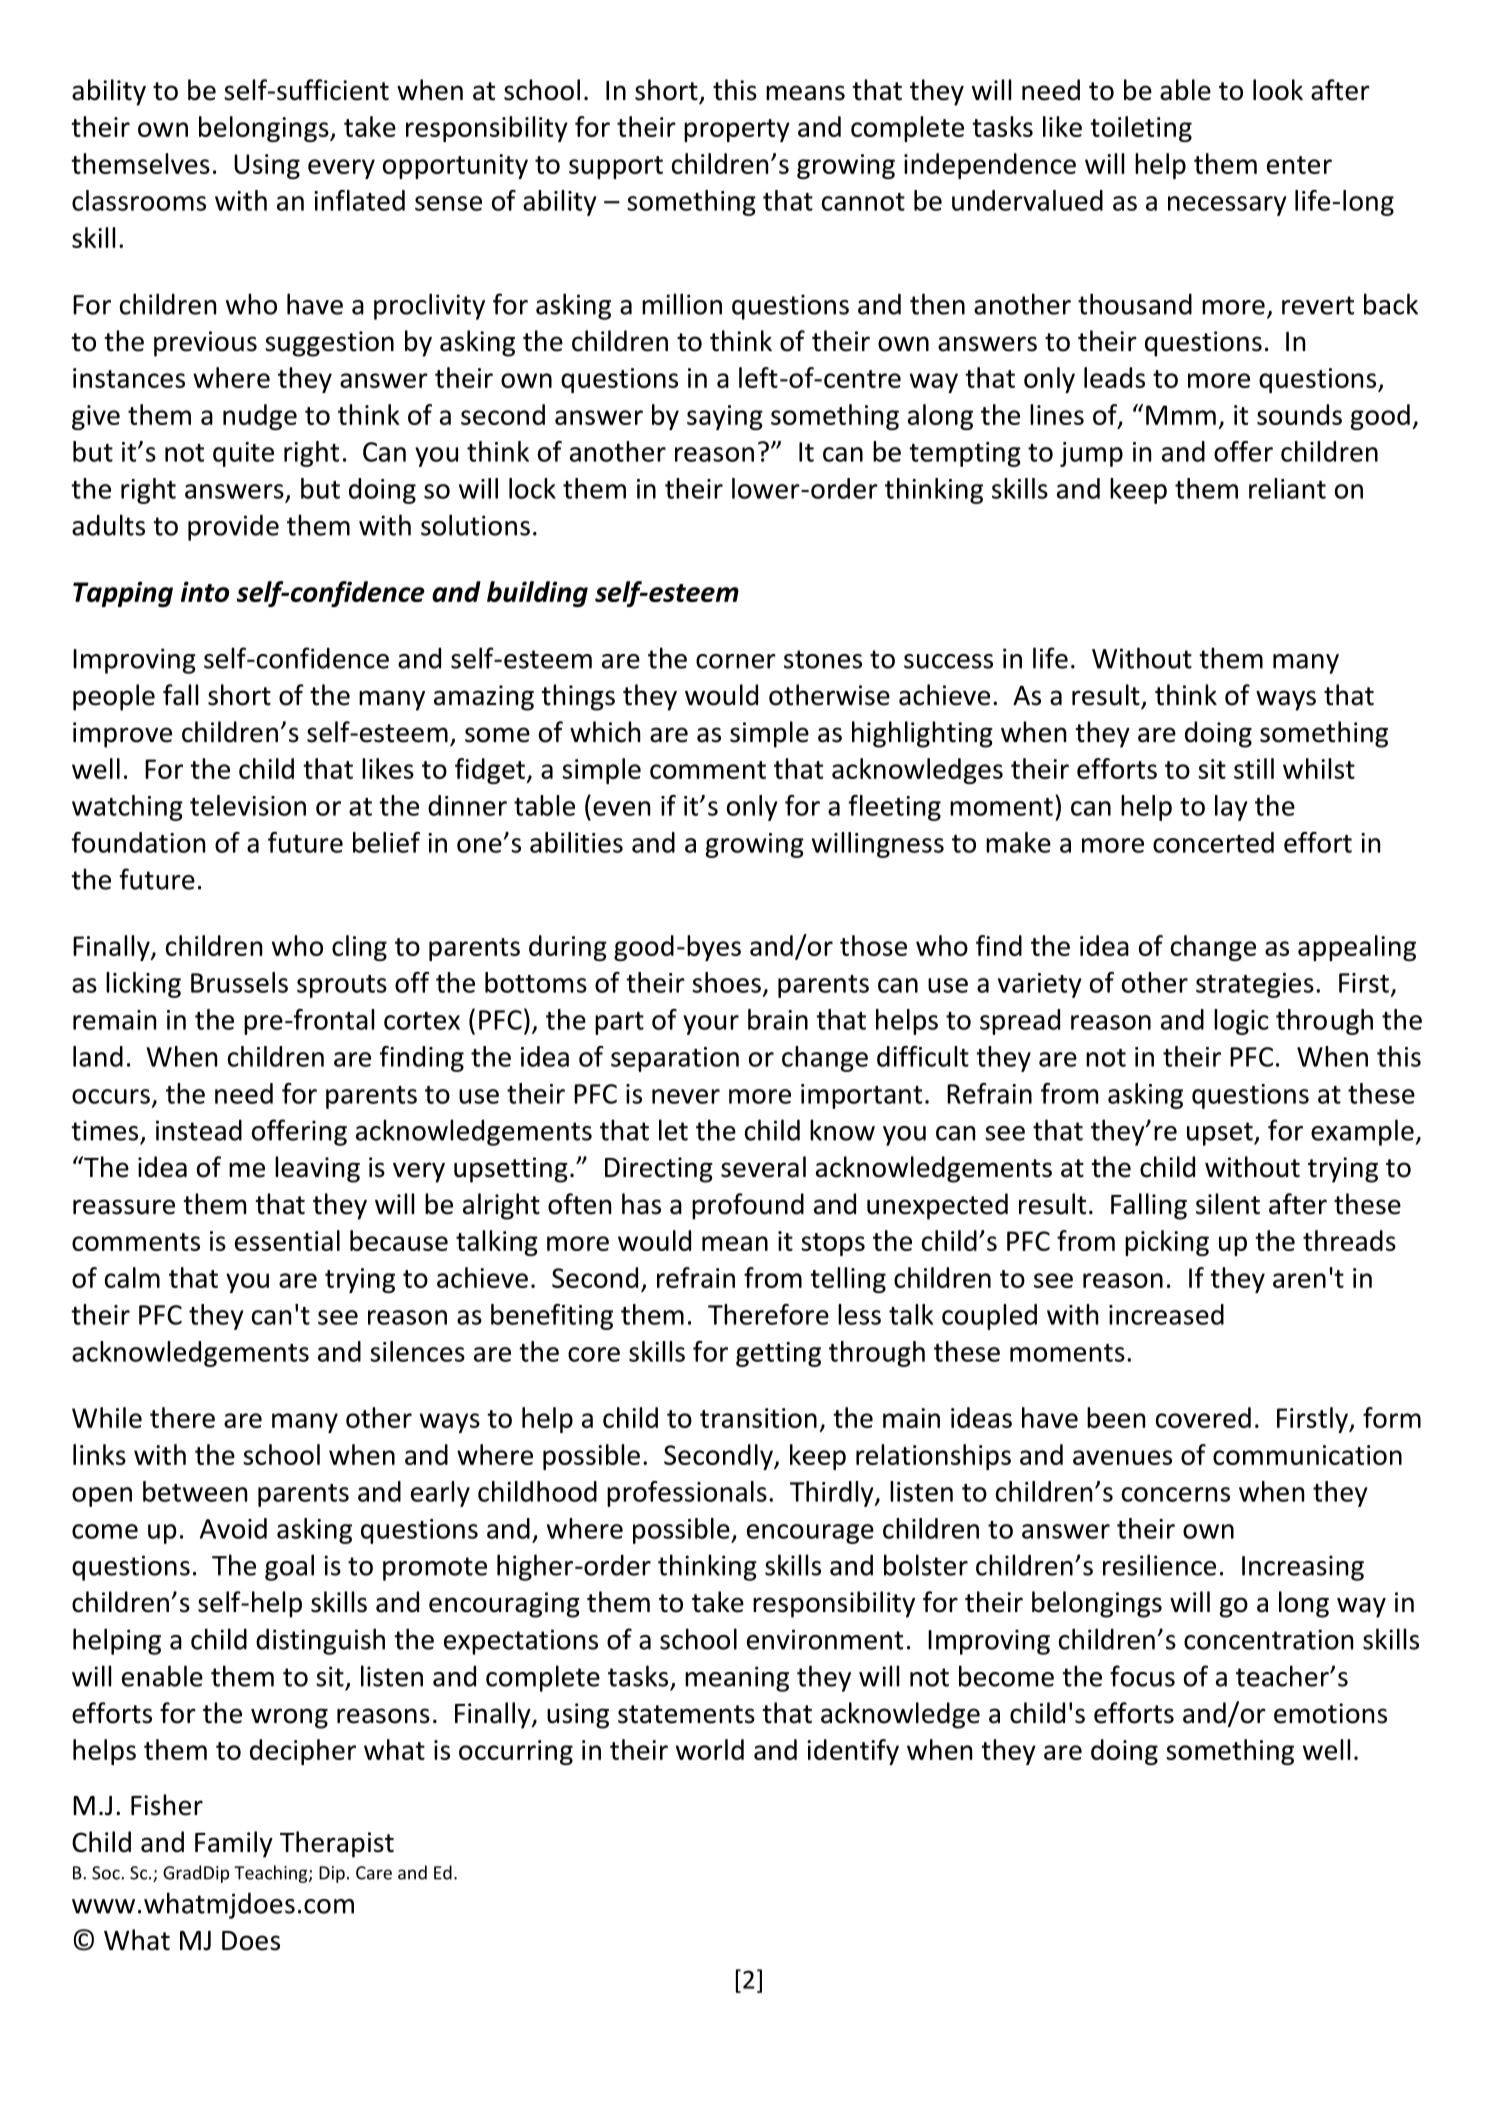 The height and width of the screenshot is (2119, 1498). Describe the element at coordinates (710, 1749) in the screenshot. I see `world` at that location.
